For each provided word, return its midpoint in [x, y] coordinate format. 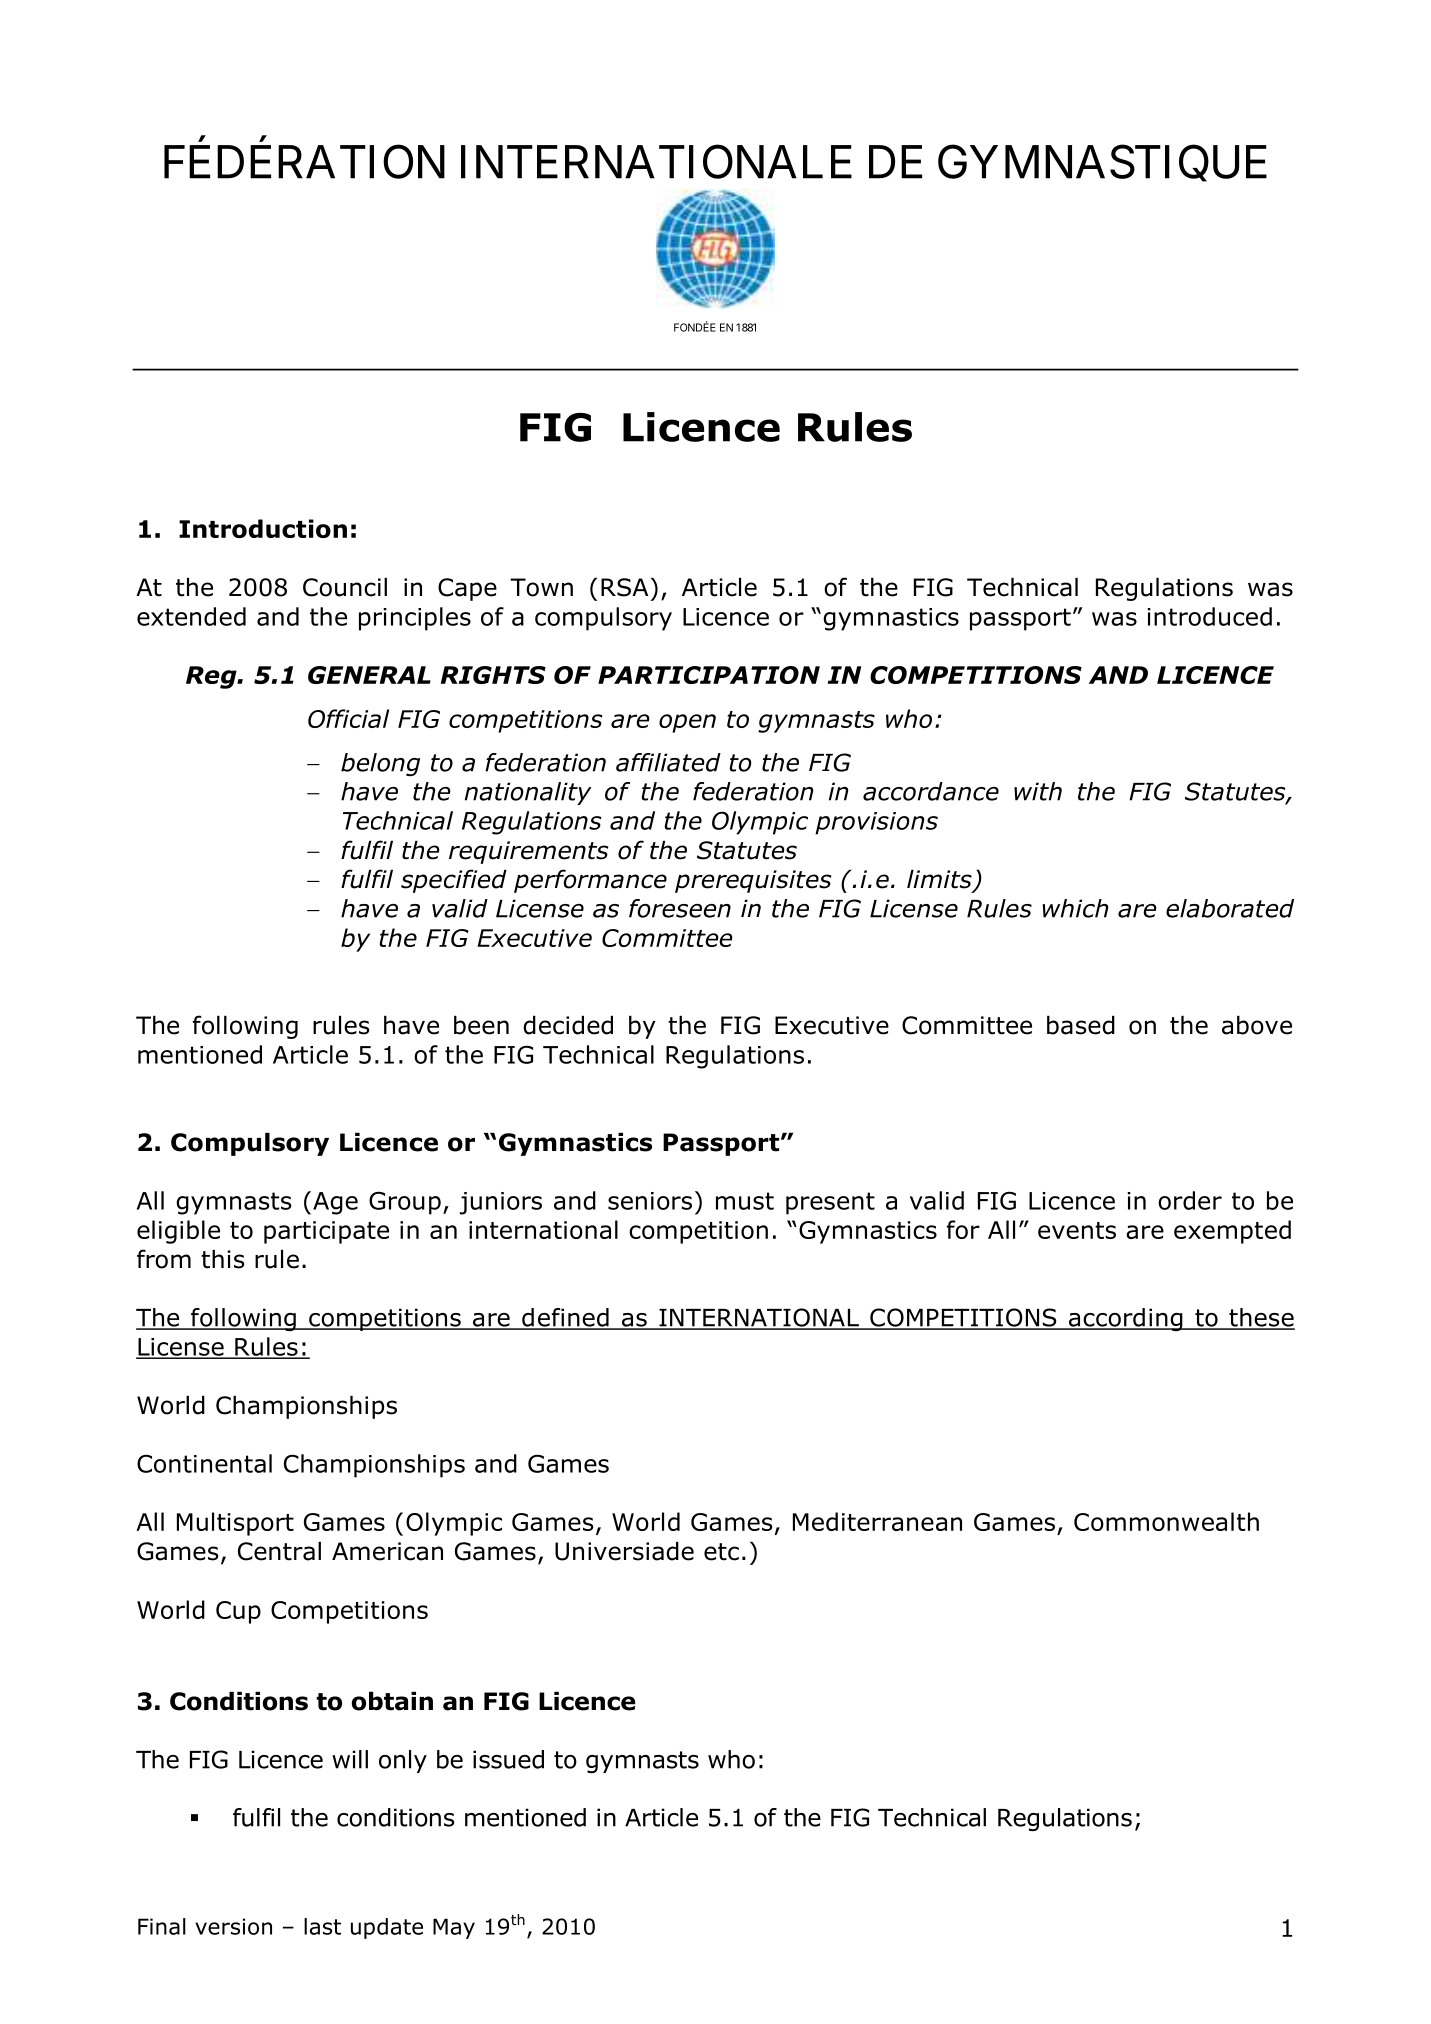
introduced [1209, 616]
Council [345, 587]
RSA [624, 587]
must [745, 1201]
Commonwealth [1166, 1521]
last [322, 1926]
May [454, 1928]
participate [326, 1232]
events [1077, 1230]
